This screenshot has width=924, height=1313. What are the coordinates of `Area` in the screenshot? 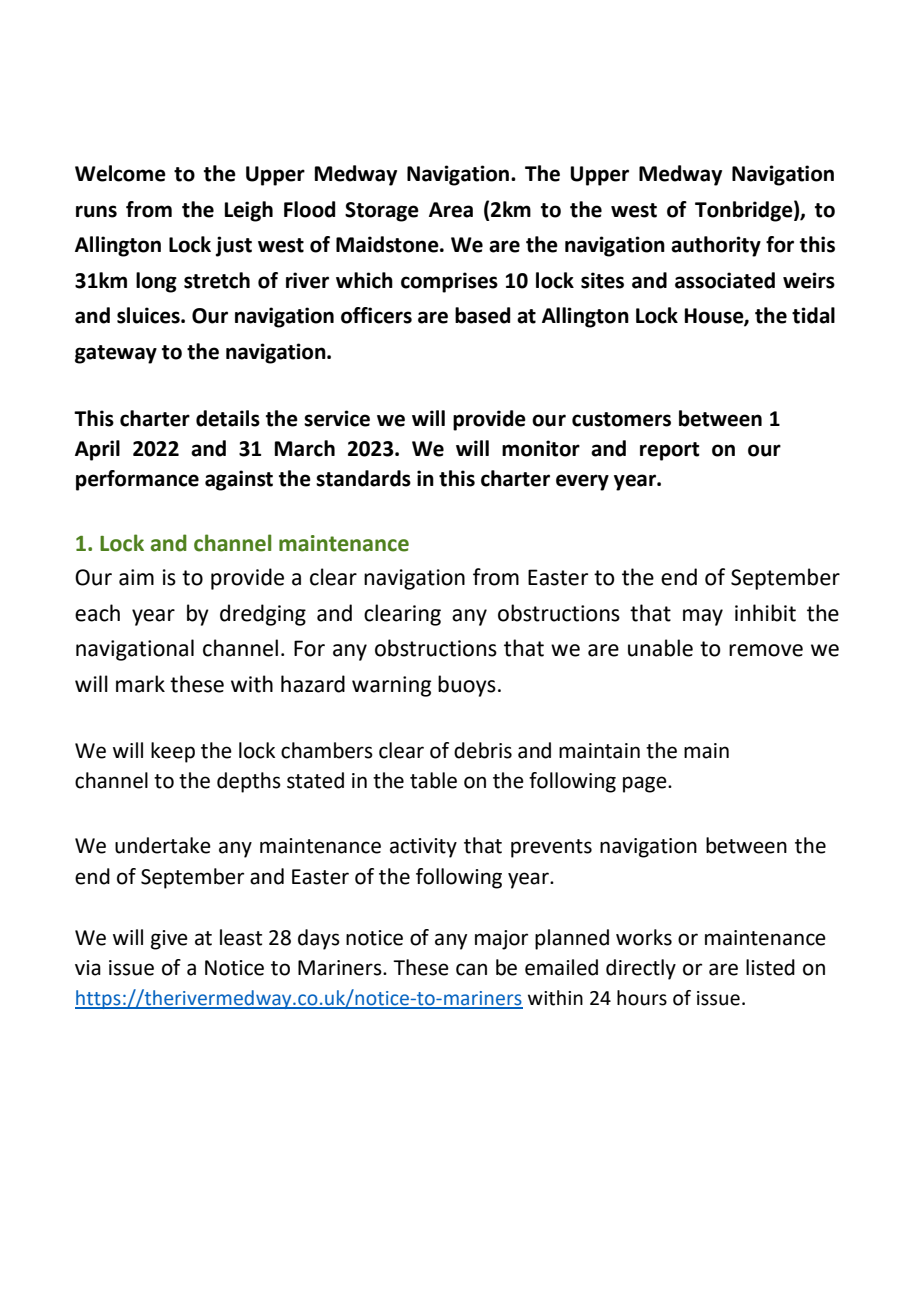 It's located at (451, 210).
